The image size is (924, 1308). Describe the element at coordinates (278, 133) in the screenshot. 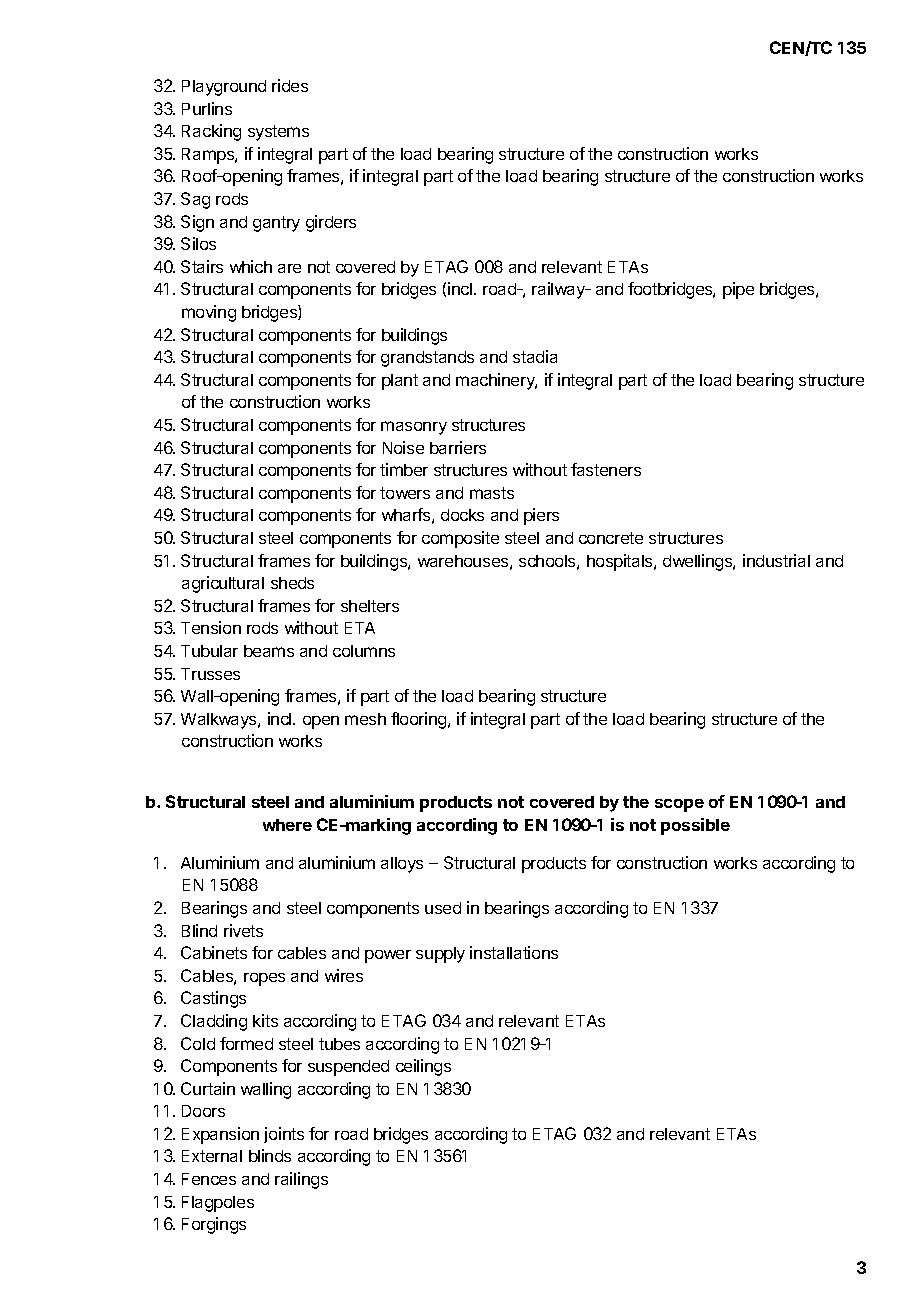

I see `systems` at that location.
